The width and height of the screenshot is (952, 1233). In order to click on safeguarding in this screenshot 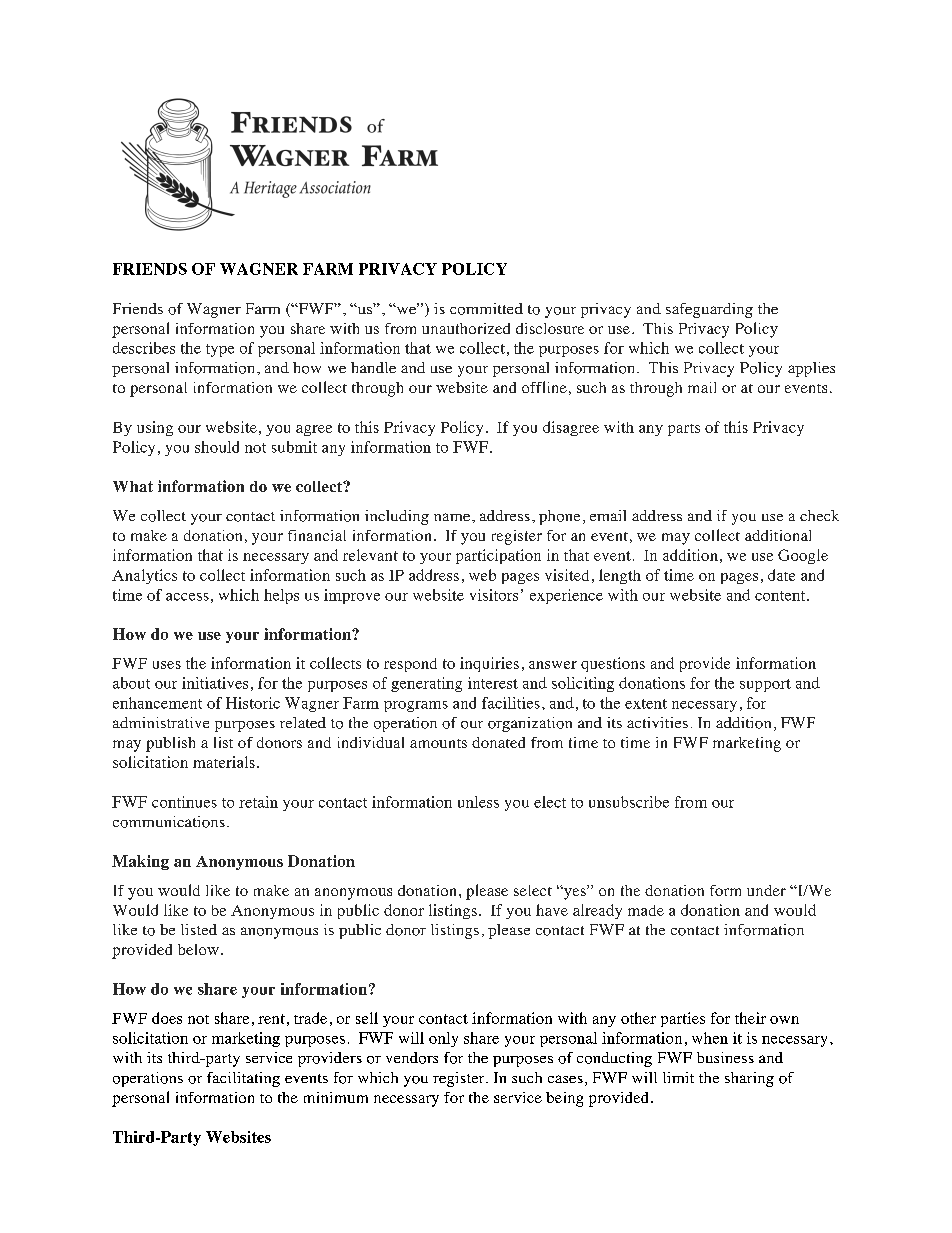, I will do `click(709, 310)`.
